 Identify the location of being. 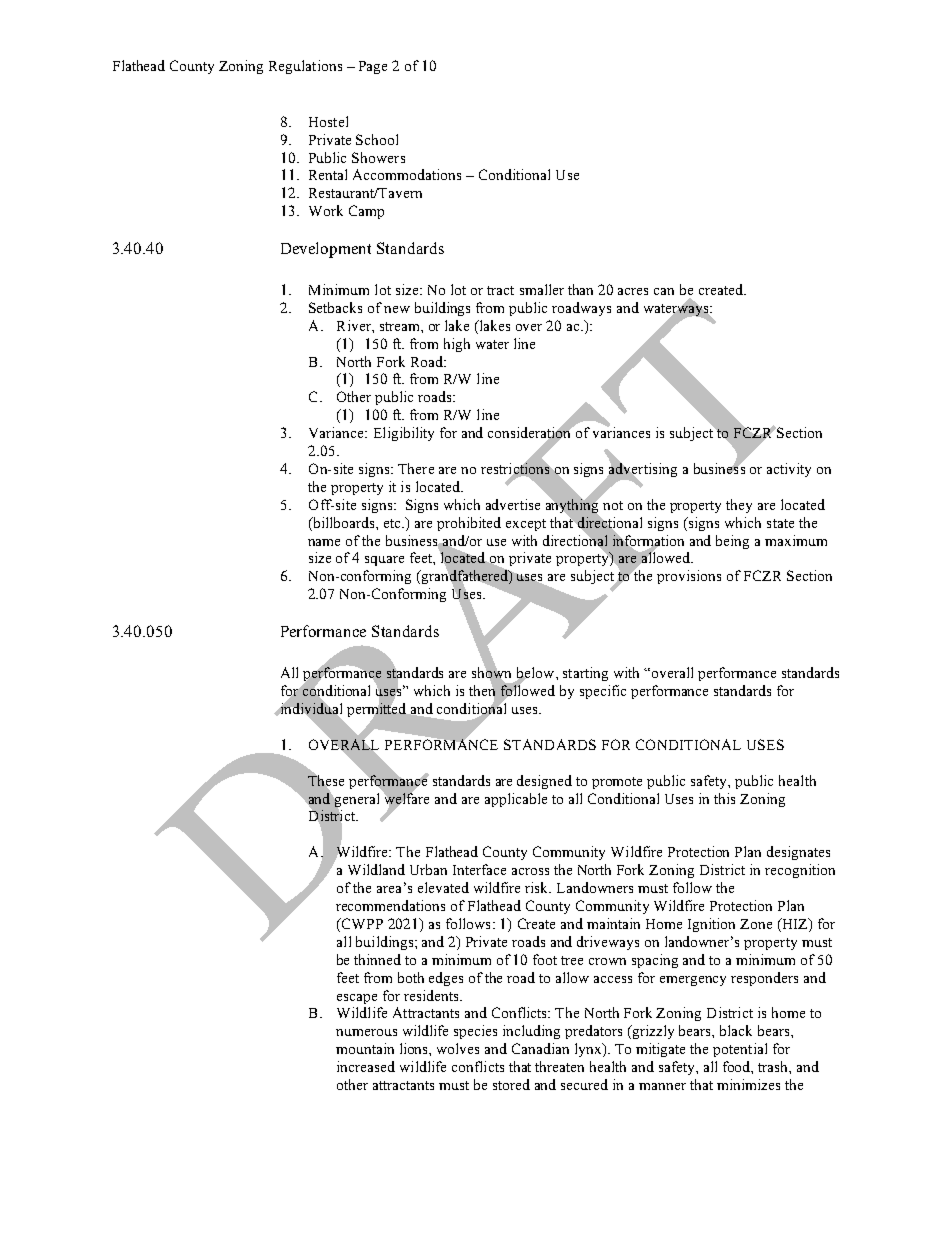
(732, 542).
